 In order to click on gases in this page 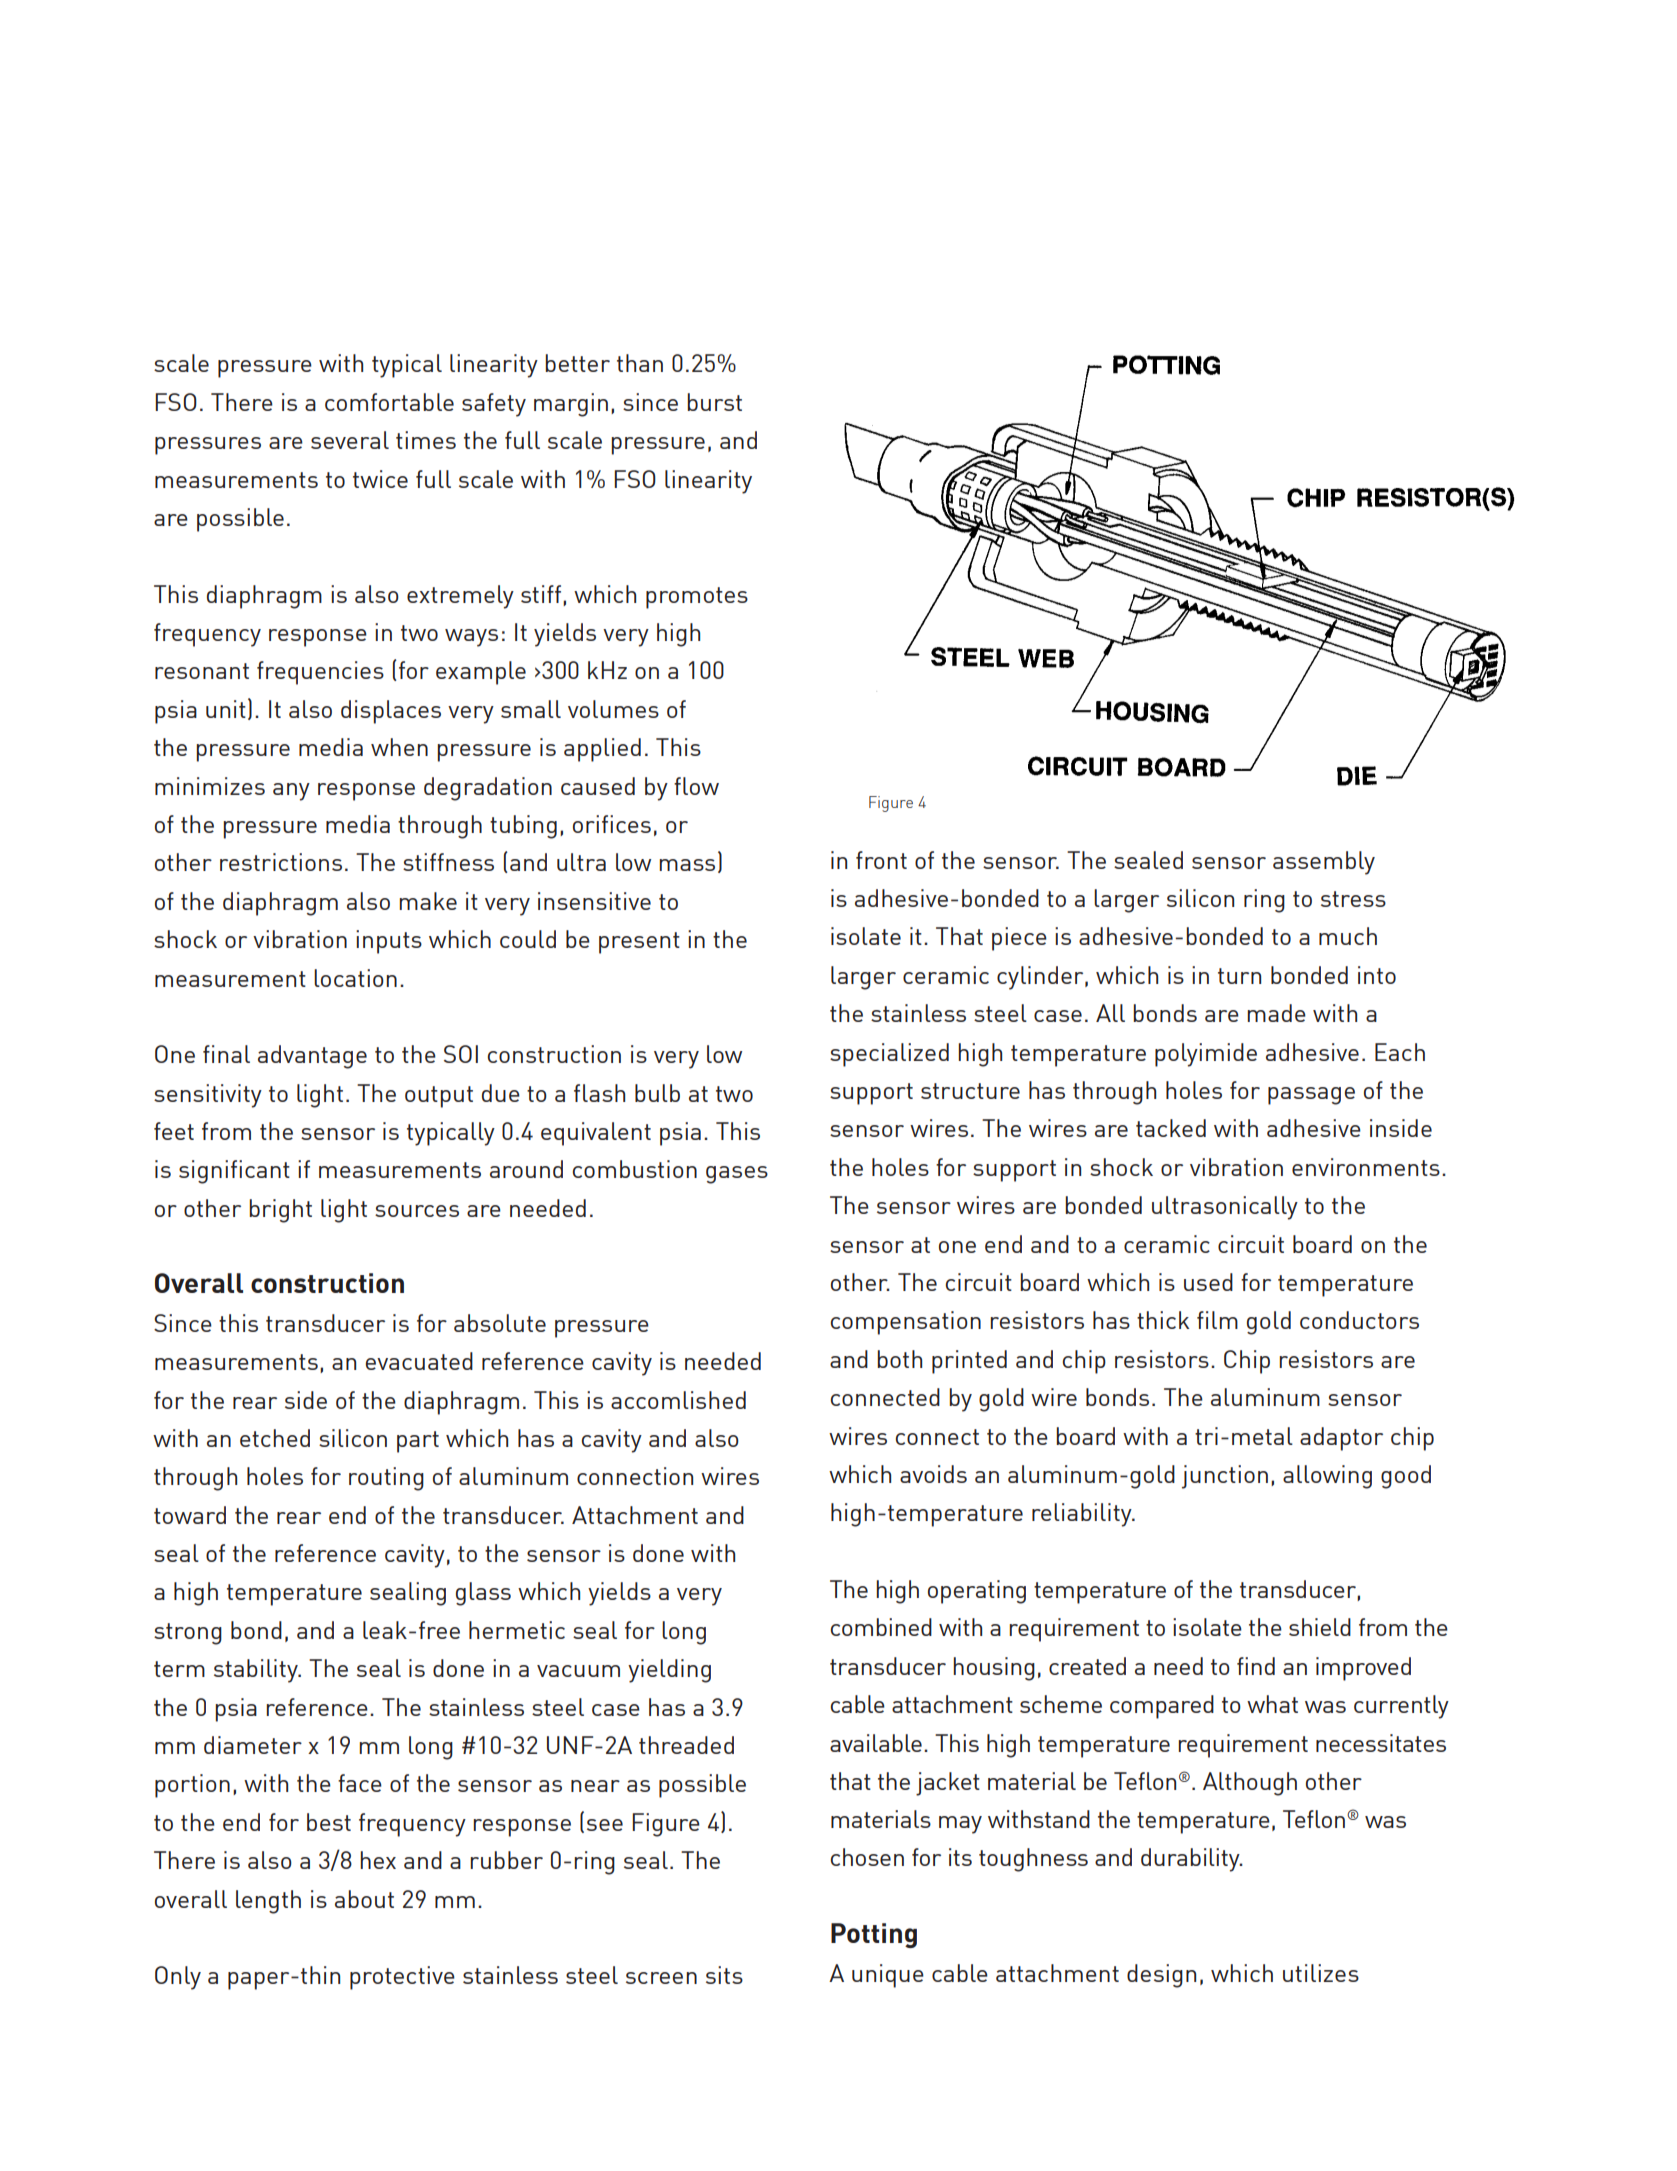, I will do `click(737, 1175)`.
